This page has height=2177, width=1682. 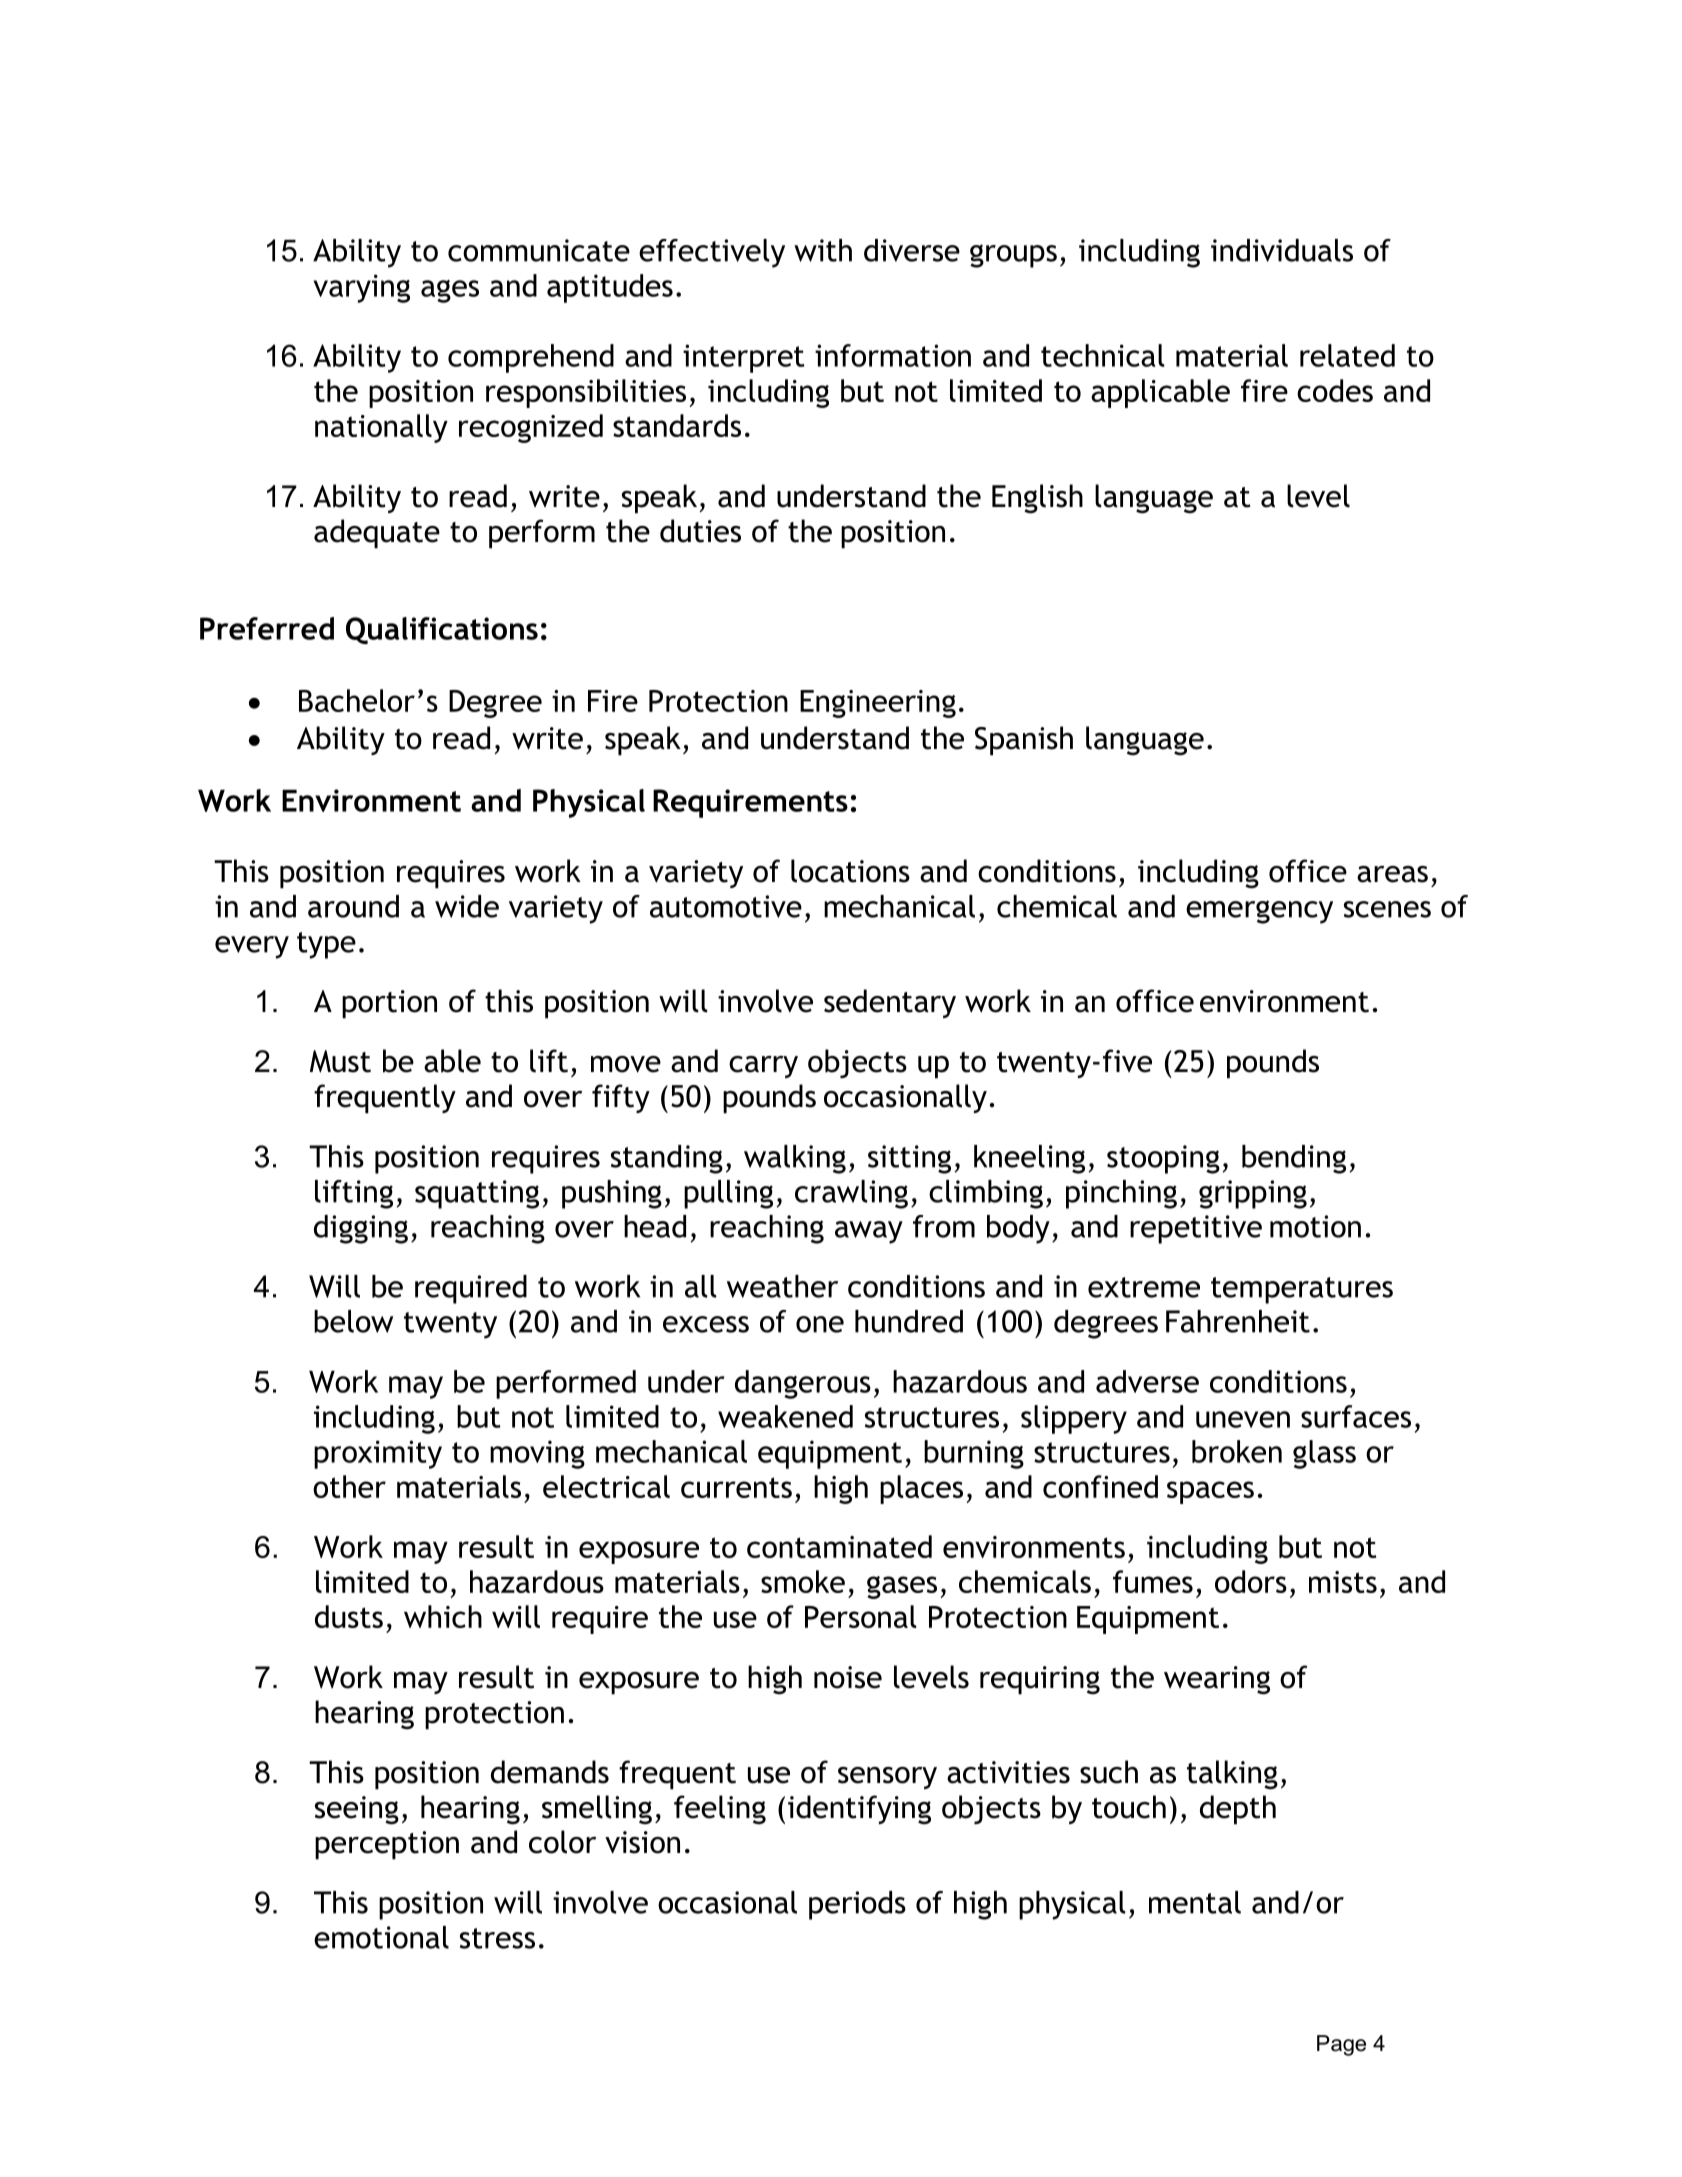 What do you see at coordinates (878, 704) in the page?
I see `Engineering` at bounding box center [878, 704].
